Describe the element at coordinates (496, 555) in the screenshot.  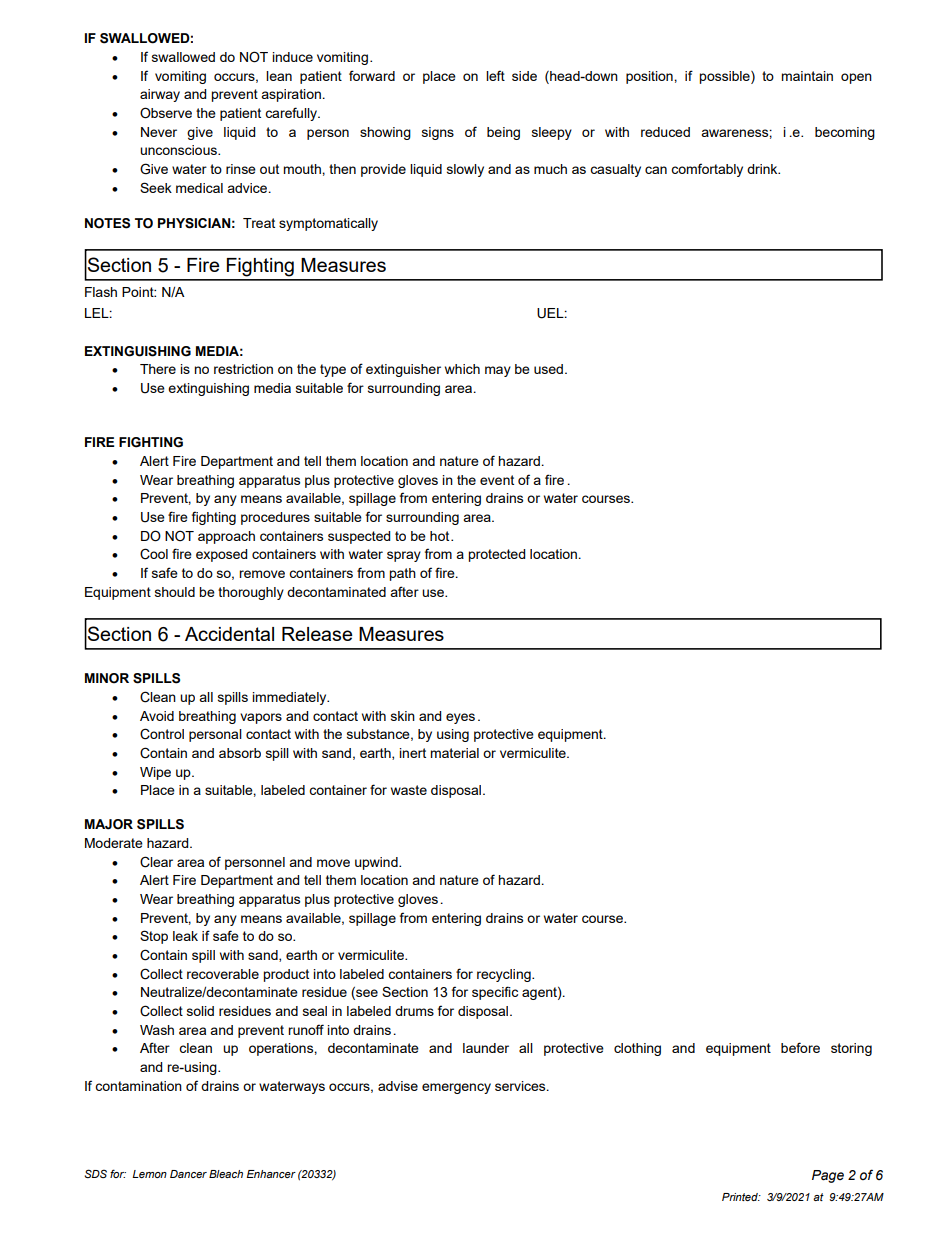
I see `protected` at that location.
